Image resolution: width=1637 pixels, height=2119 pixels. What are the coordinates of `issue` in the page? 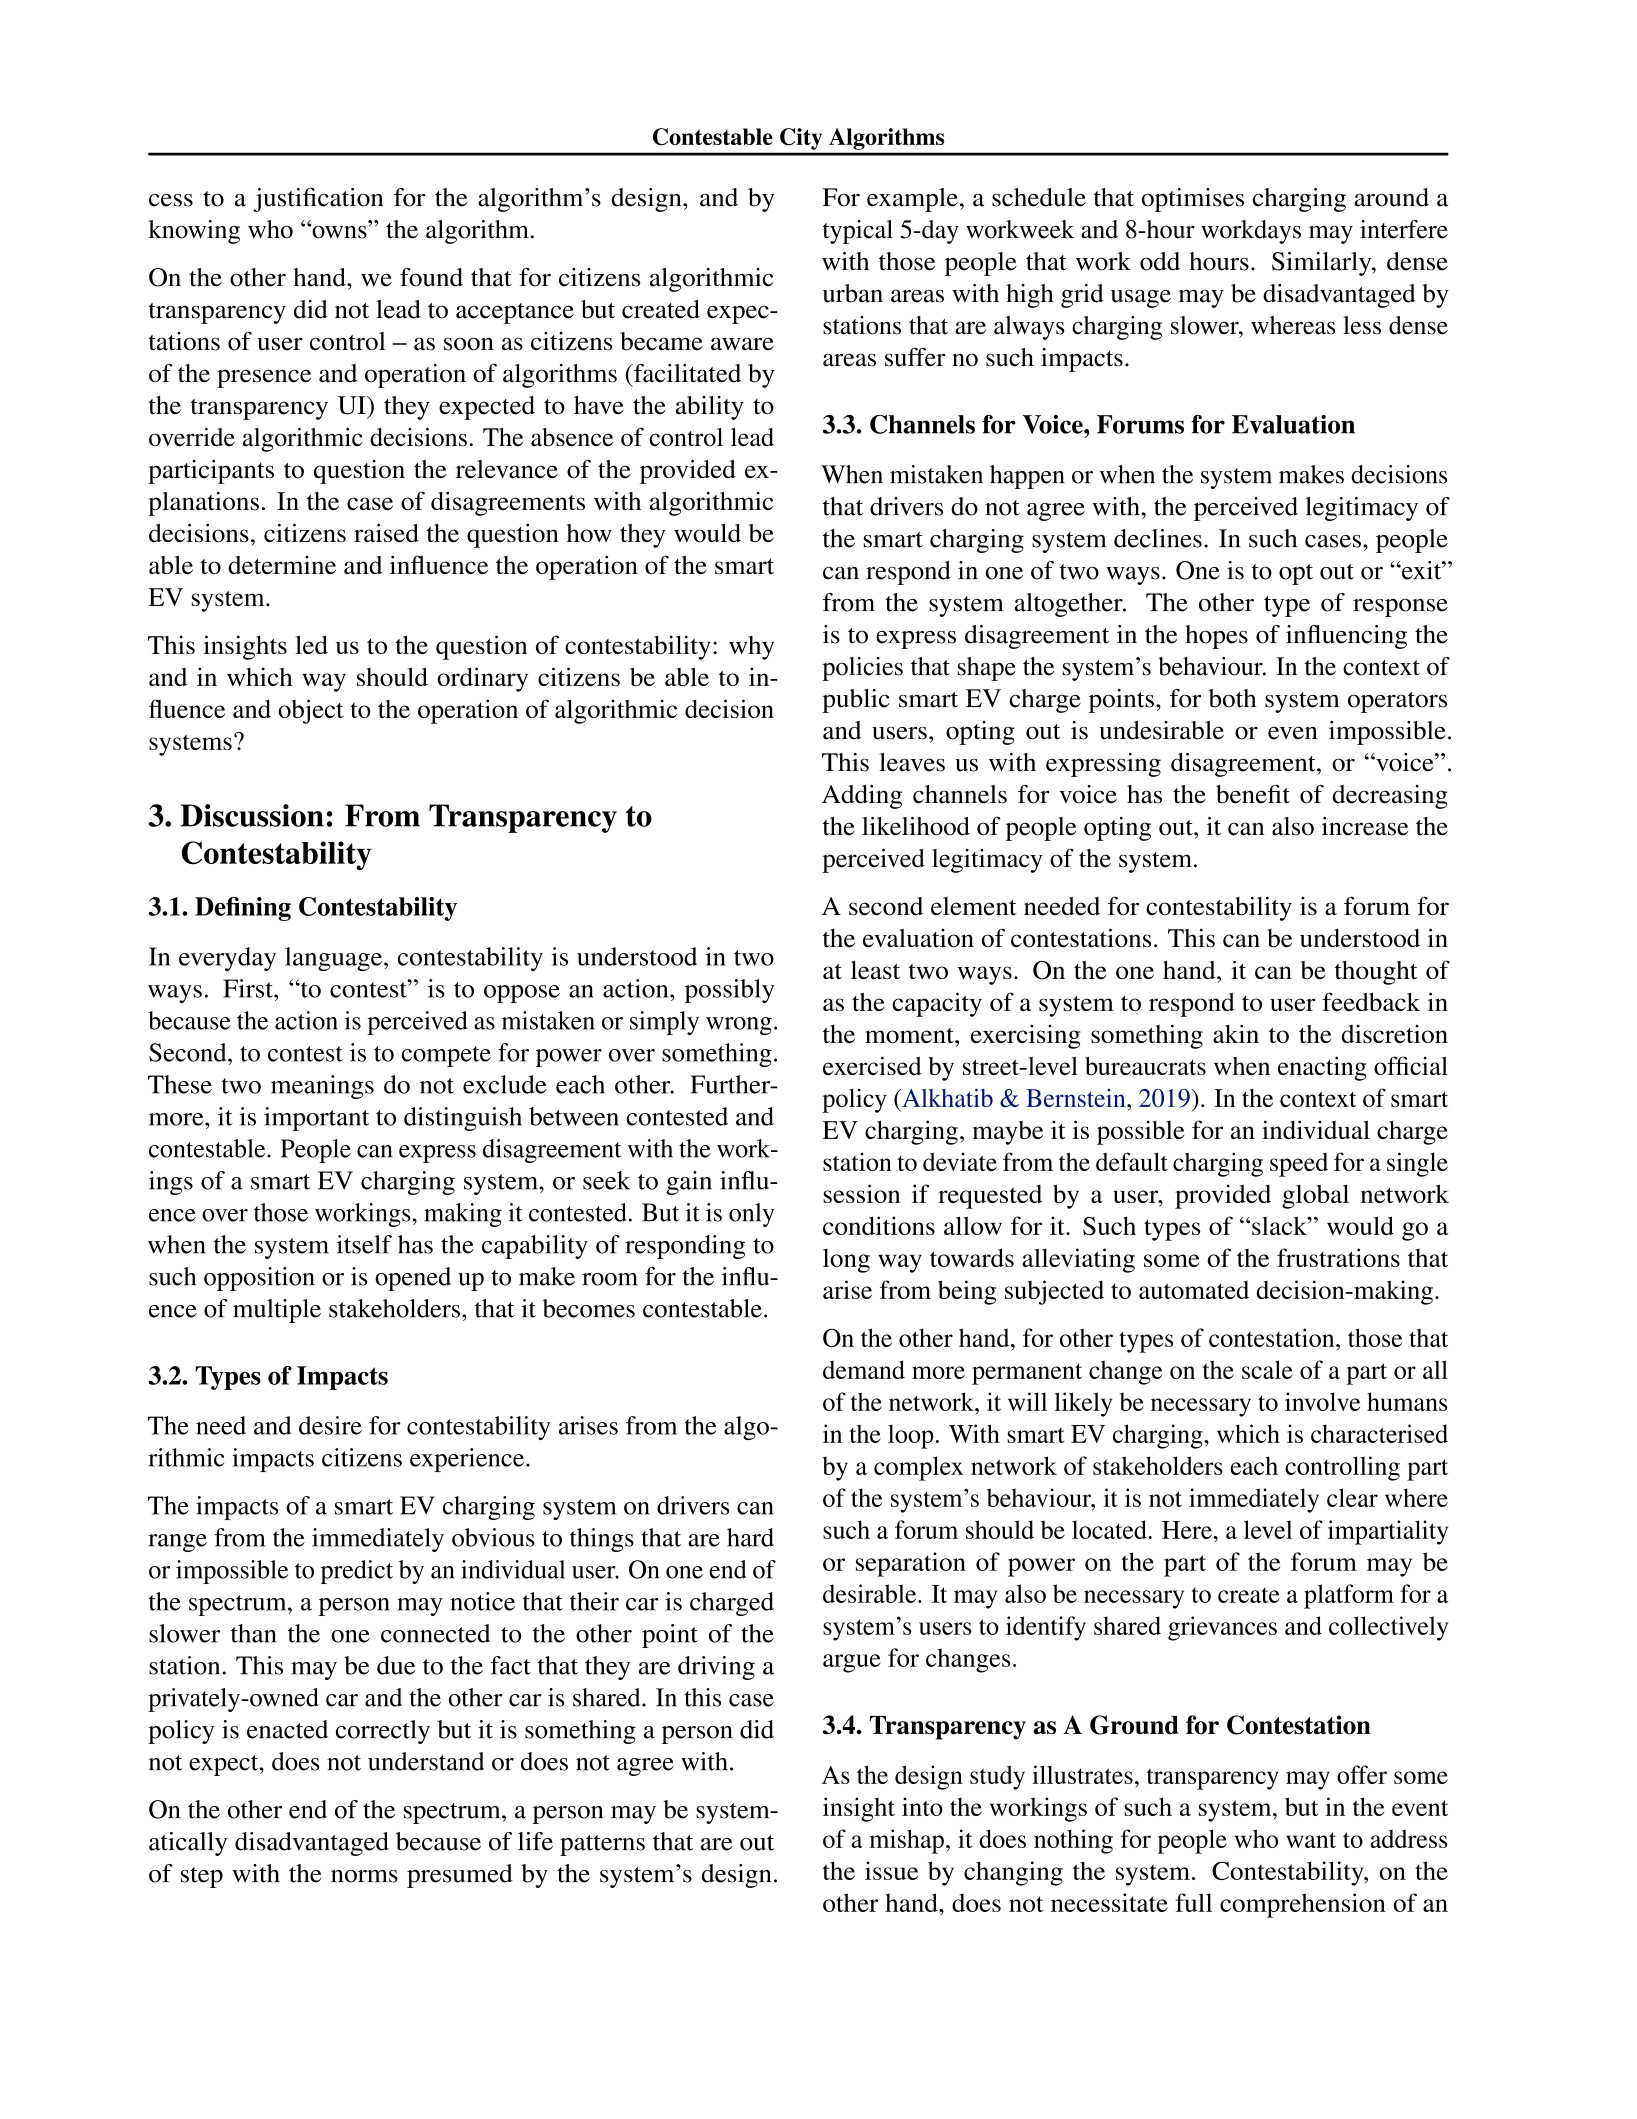 It's located at (891, 1870).
